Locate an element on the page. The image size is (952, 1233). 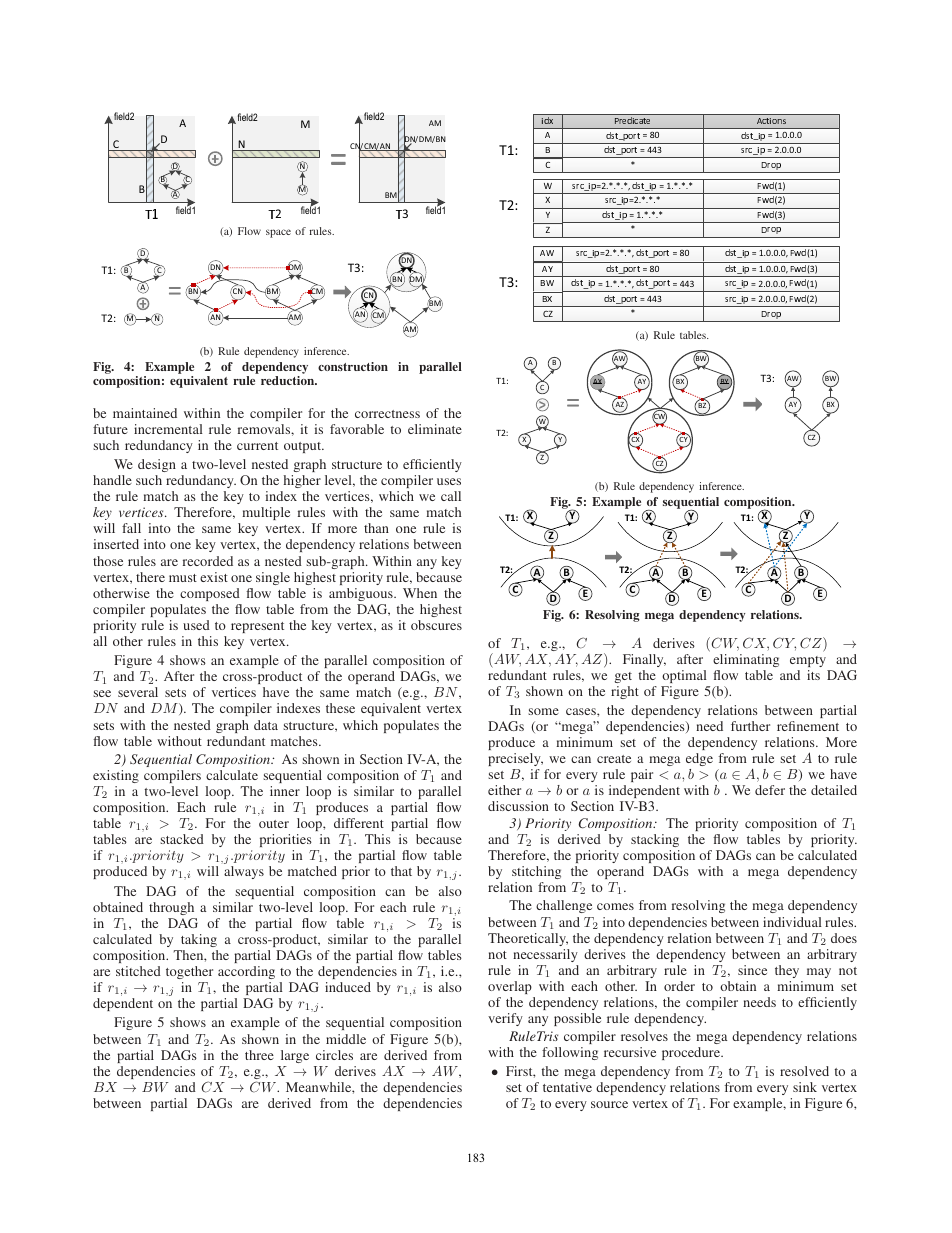
several is located at coordinates (138, 692).
